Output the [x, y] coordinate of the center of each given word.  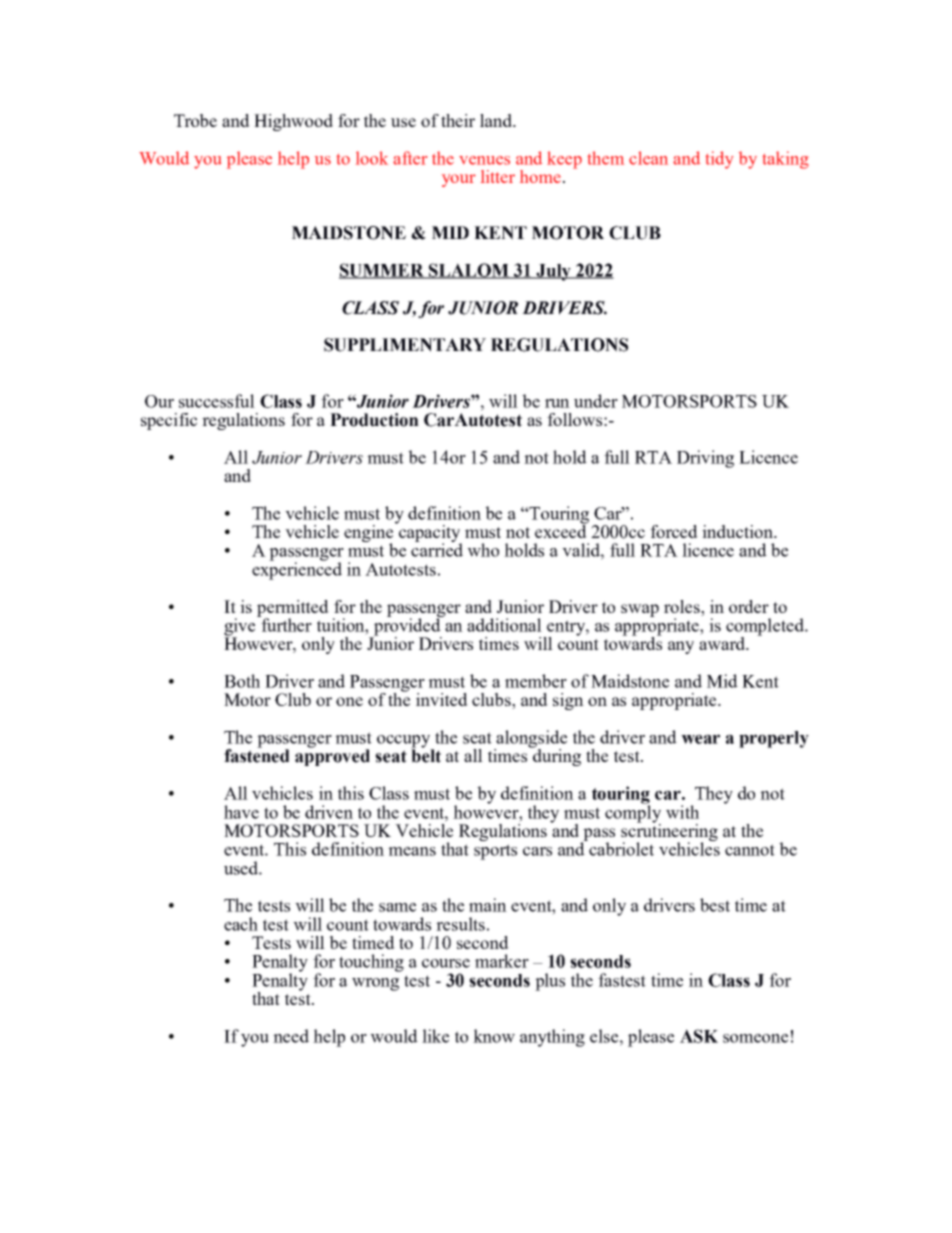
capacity [429, 534]
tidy [719, 160]
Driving [705, 459]
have [241, 812]
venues [484, 160]
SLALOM [469, 271]
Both [242, 681]
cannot [750, 850]
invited [442, 699]
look [372, 158]
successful [217, 401]
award [723, 643]
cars [537, 851]
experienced [297, 570]
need [291, 1036]
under [596, 401]
